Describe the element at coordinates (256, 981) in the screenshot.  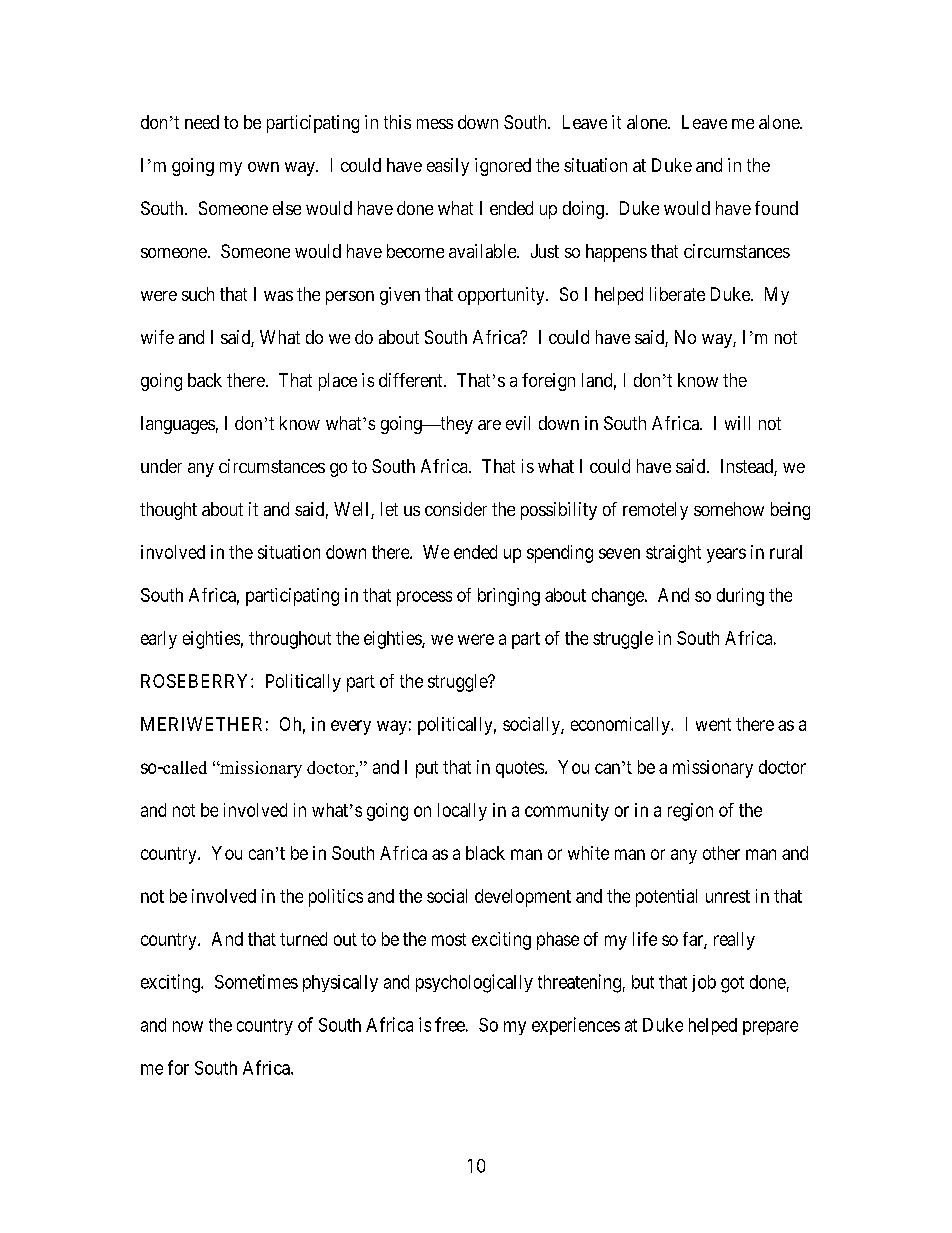
I see `Sometimes` at that location.
